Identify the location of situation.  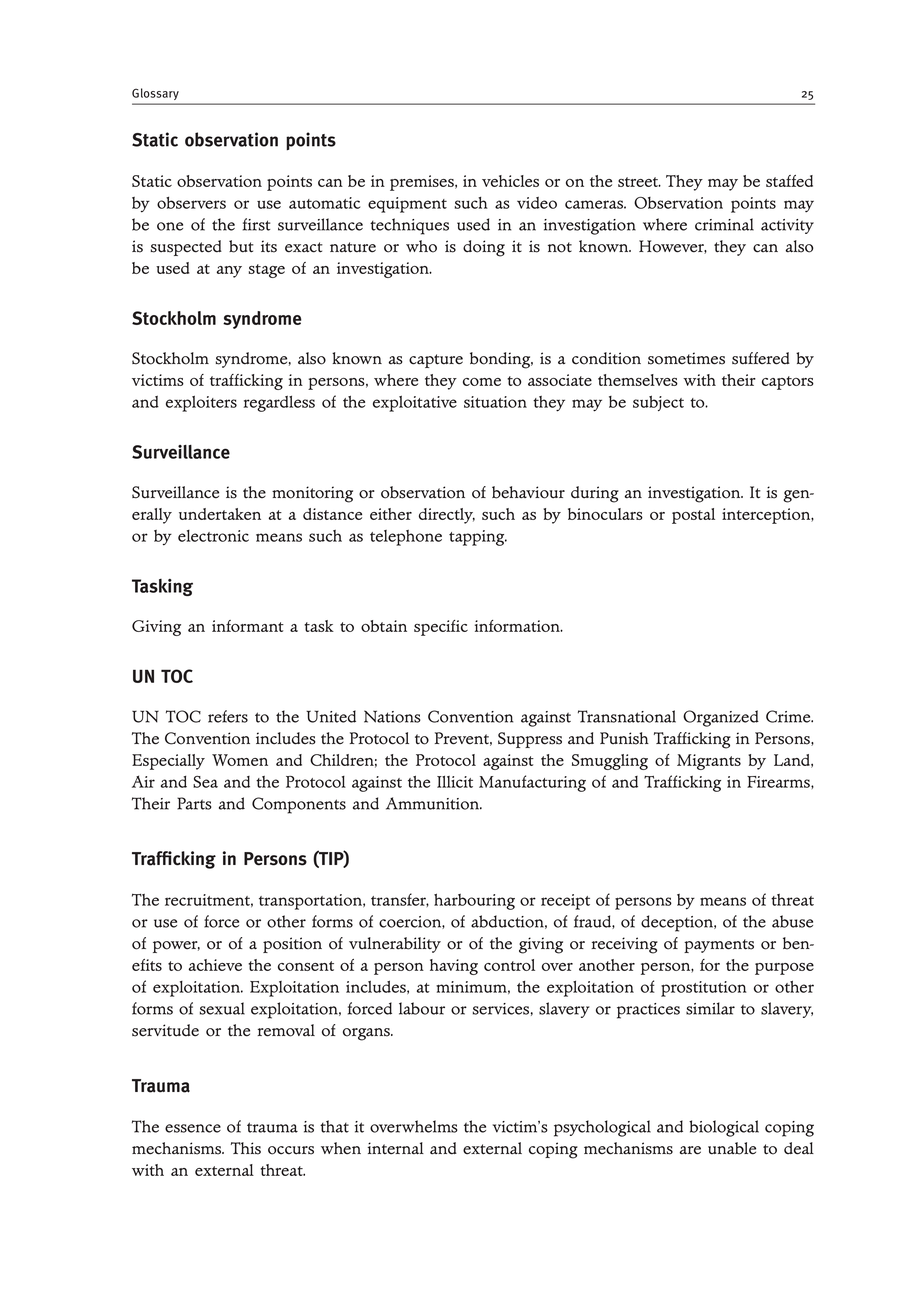
(495, 402).
